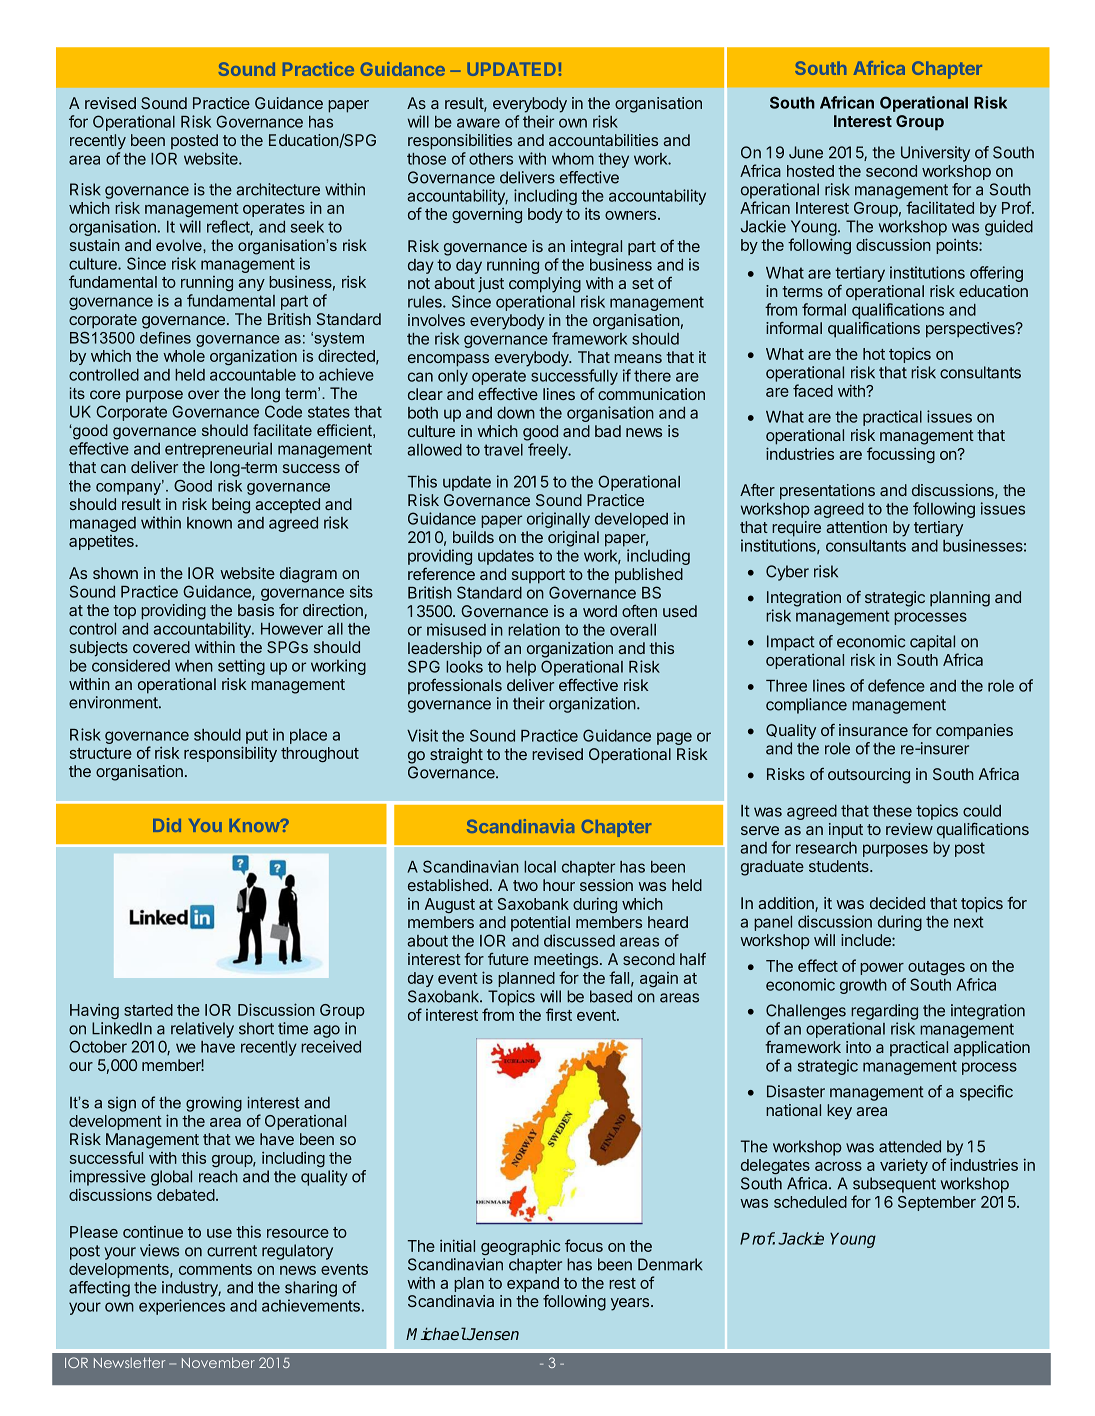  Describe the element at coordinates (873, 730) in the image. I see `insurance` at that location.
